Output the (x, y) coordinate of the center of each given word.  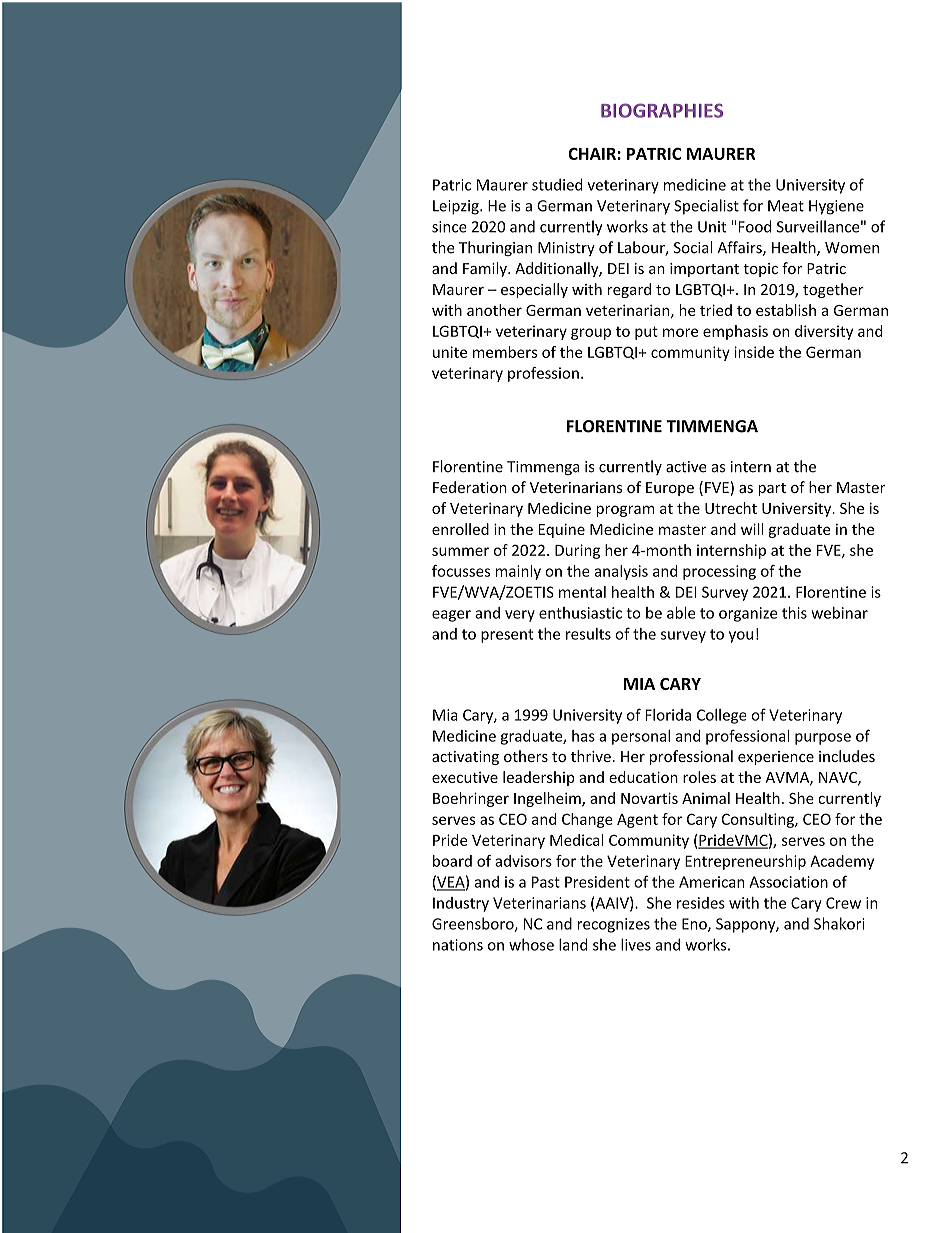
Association (788, 882)
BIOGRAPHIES (662, 110)
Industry (461, 904)
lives (636, 944)
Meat (786, 206)
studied (557, 184)
